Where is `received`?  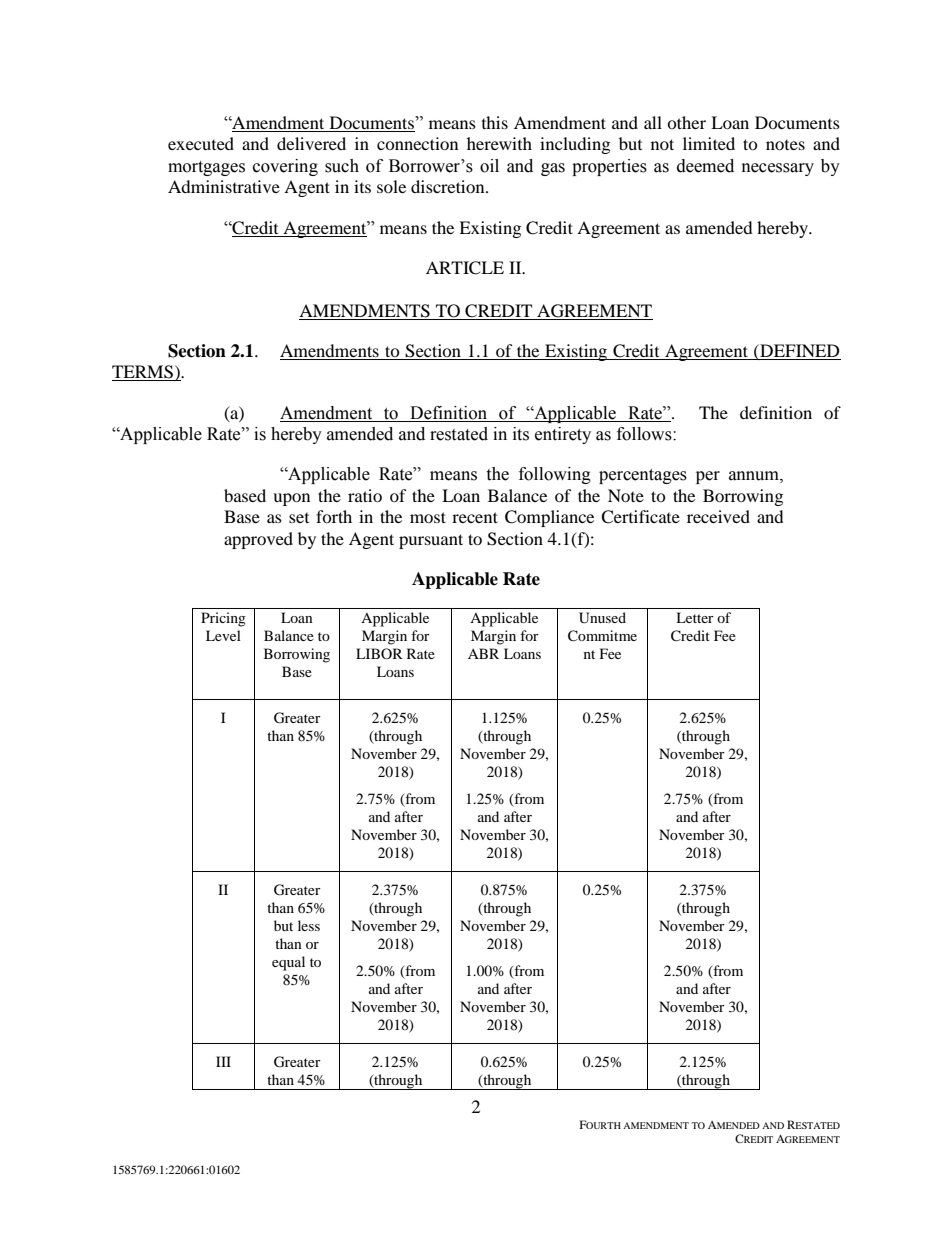
received is located at coordinates (718, 516).
